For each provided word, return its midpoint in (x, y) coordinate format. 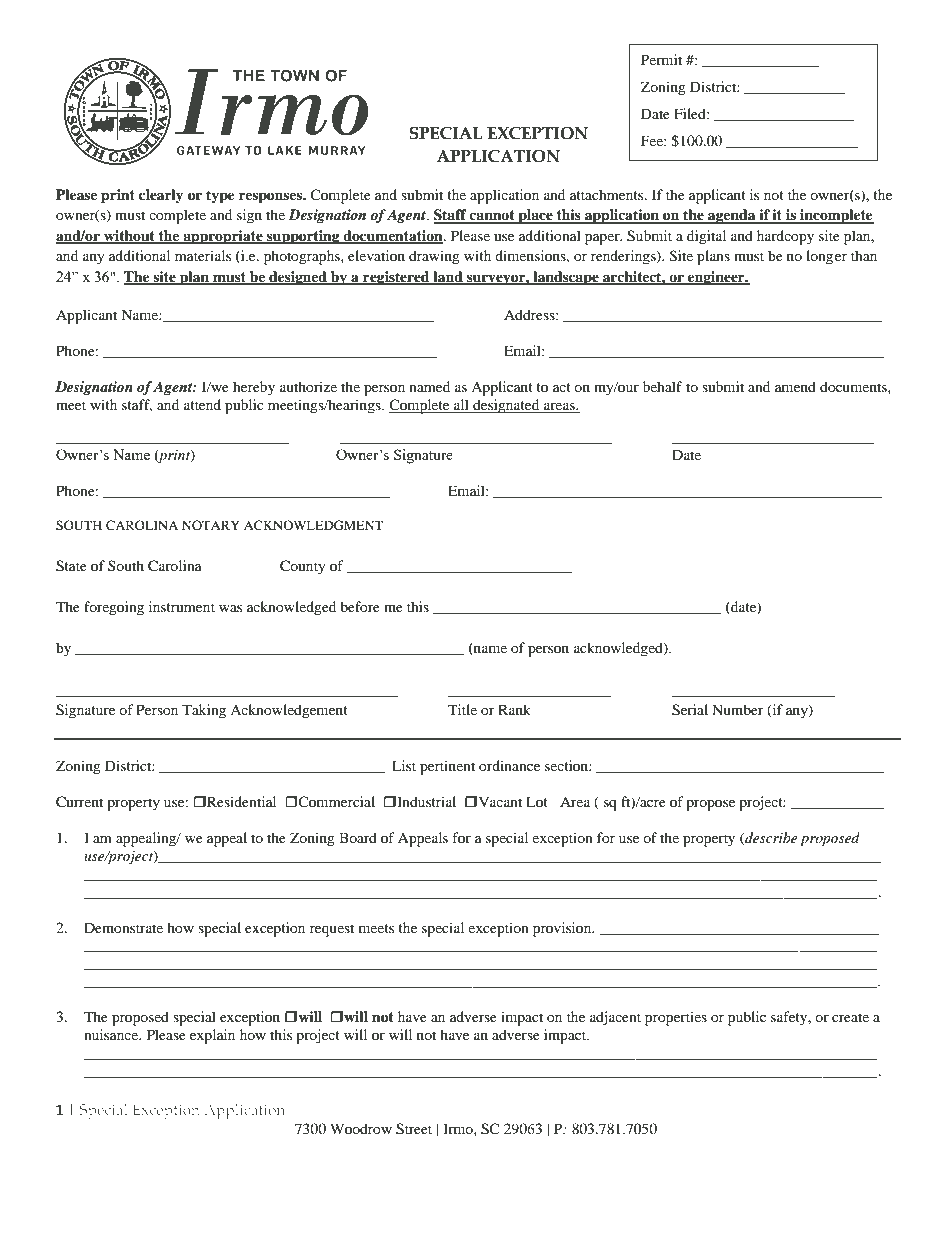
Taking (204, 711)
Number (738, 709)
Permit (661, 59)
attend (202, 404)
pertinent (447, 767)
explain (212, 1036)
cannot (492, 216)
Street (414, 1129)
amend (795, 386)
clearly (161, 196)
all (461, 406)
